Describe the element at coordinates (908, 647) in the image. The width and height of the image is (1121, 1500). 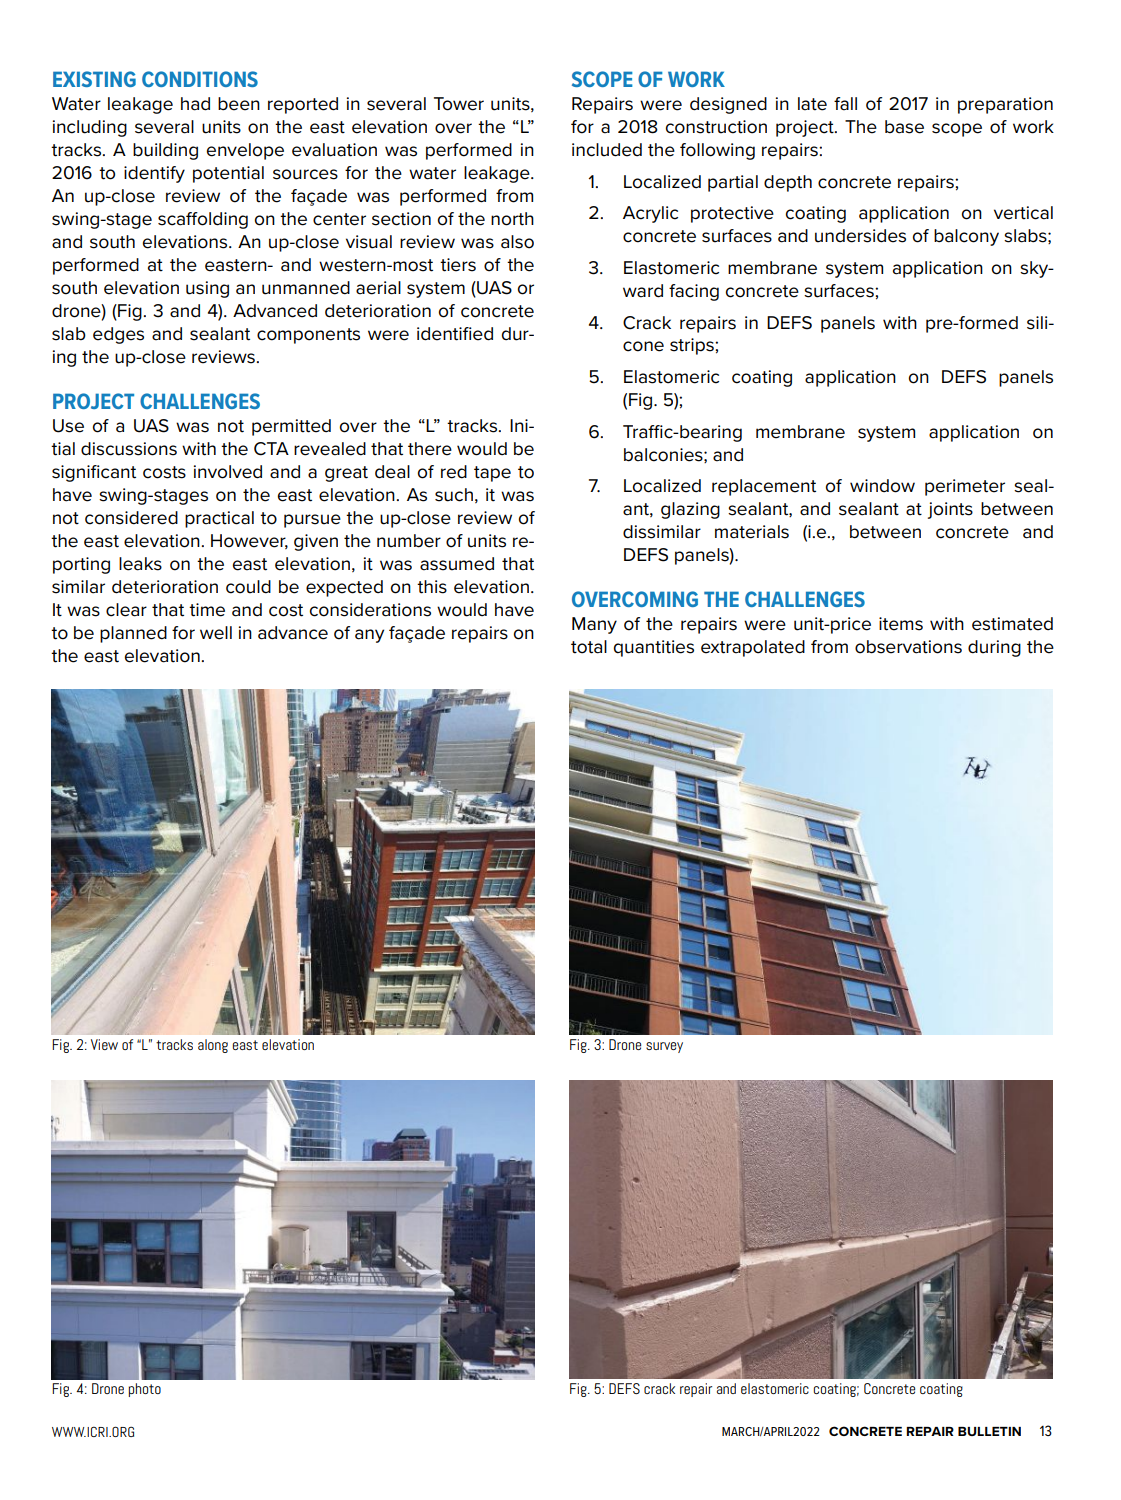
I see `observations` at that location.
